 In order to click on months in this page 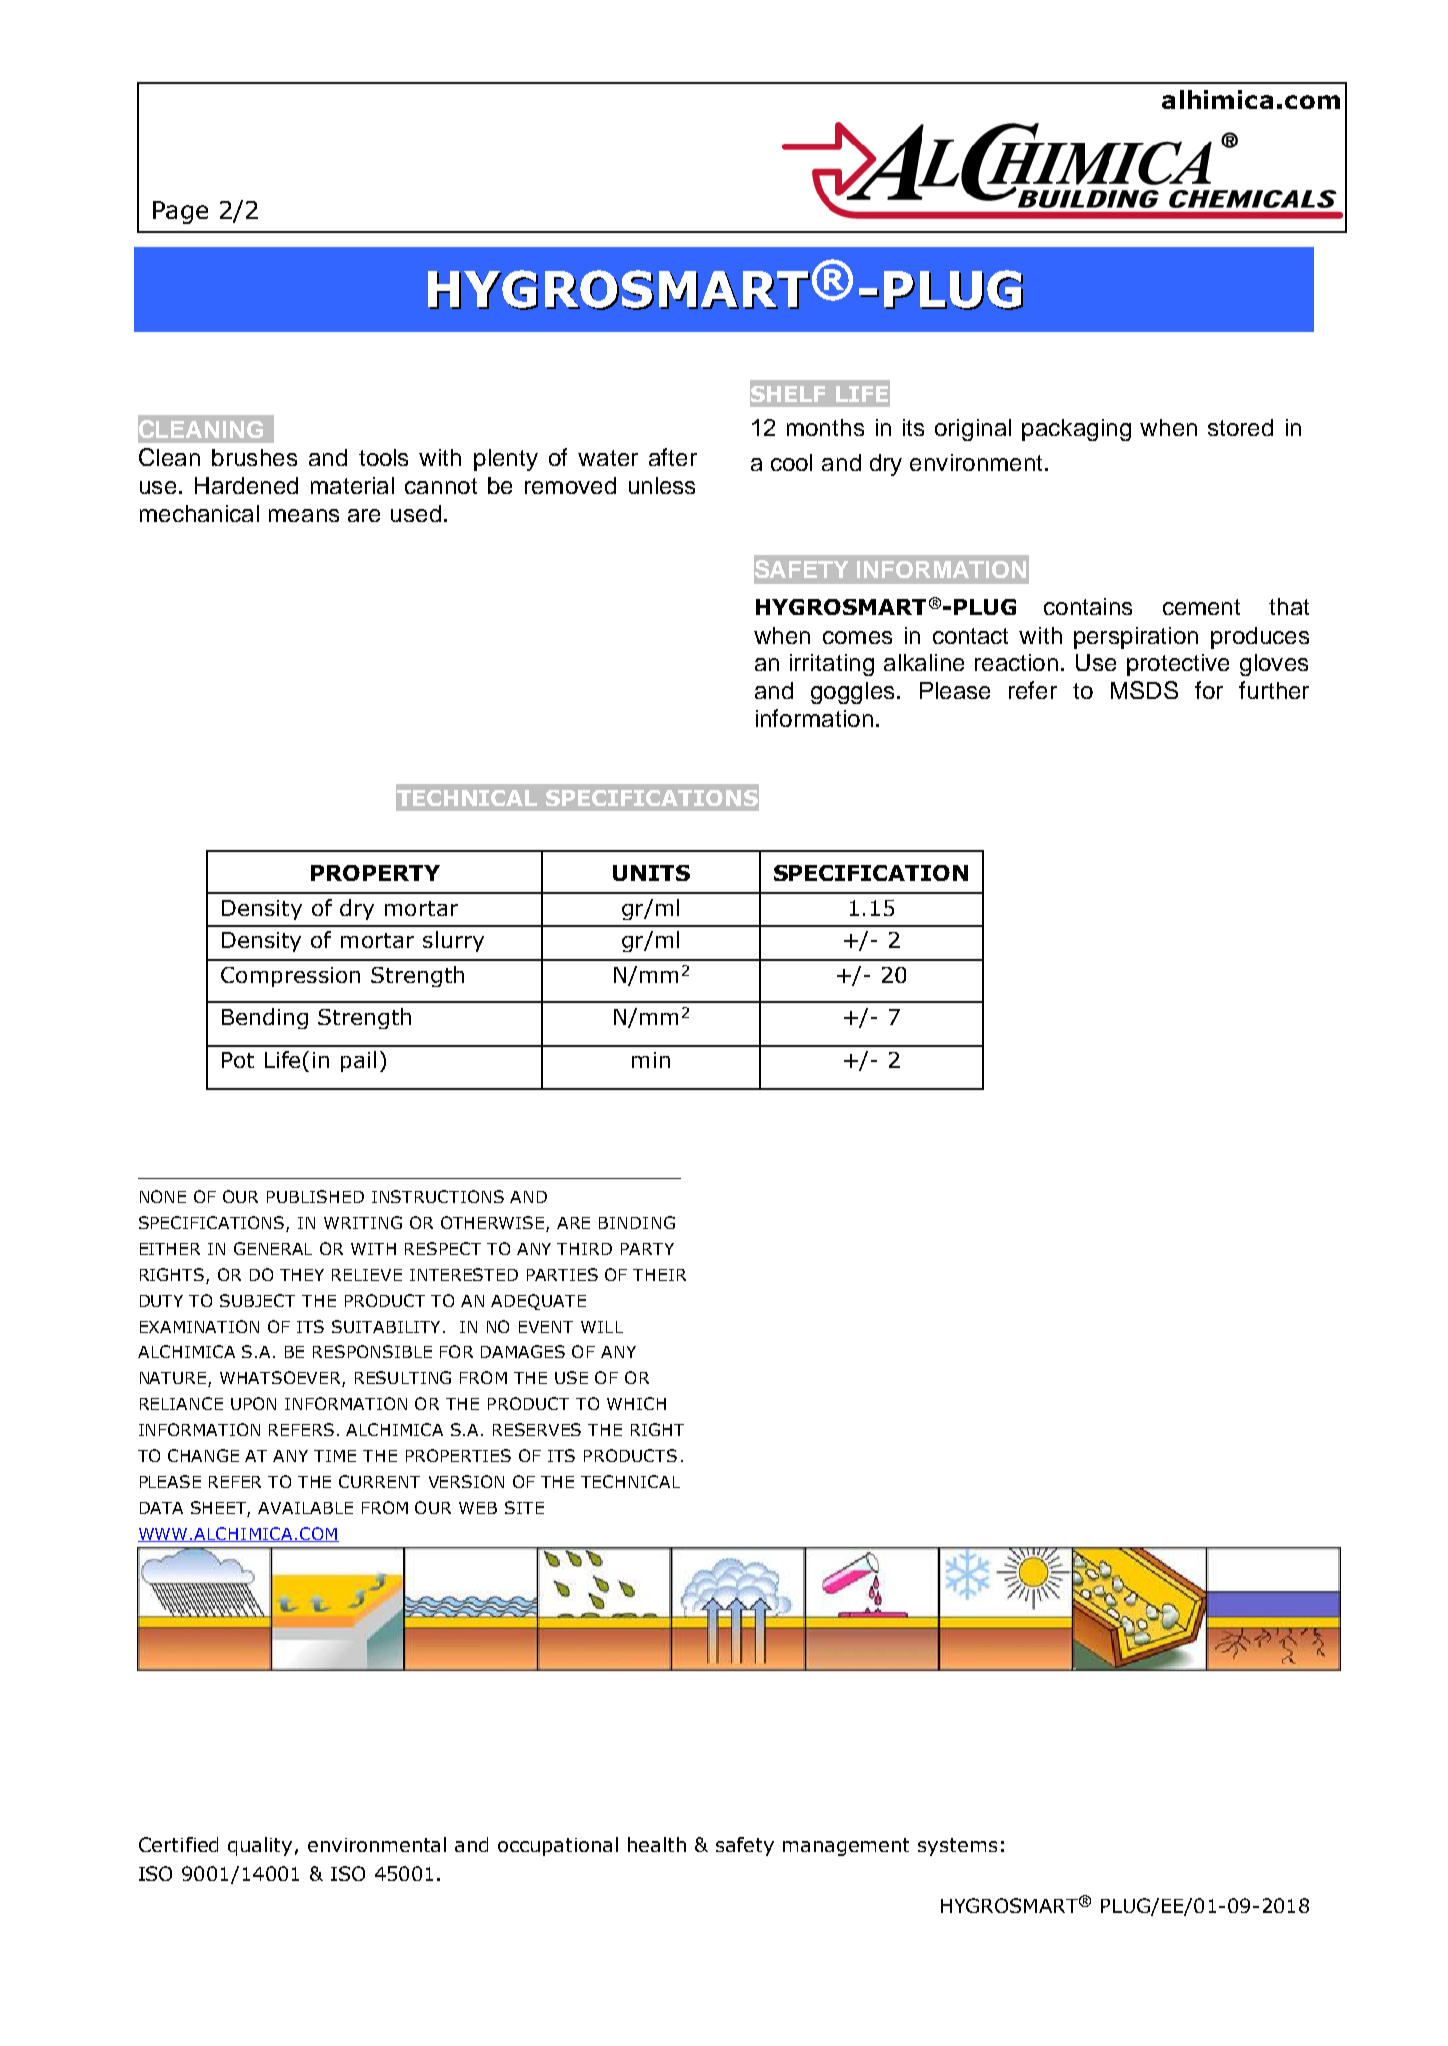, I will do `click(825, 427)`.
